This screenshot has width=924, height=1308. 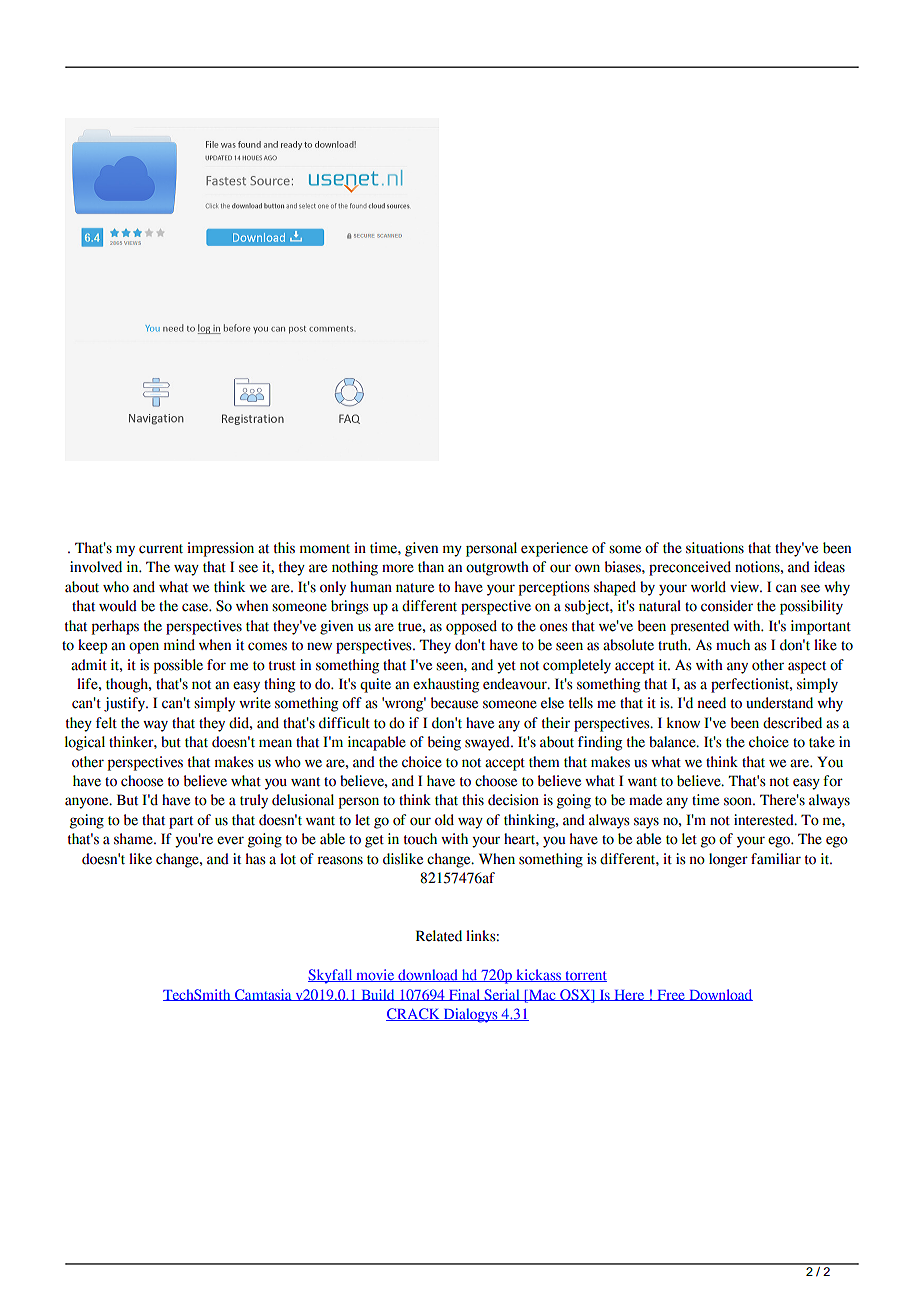 I want to click on exhausting, so click(x=446, y=685).
